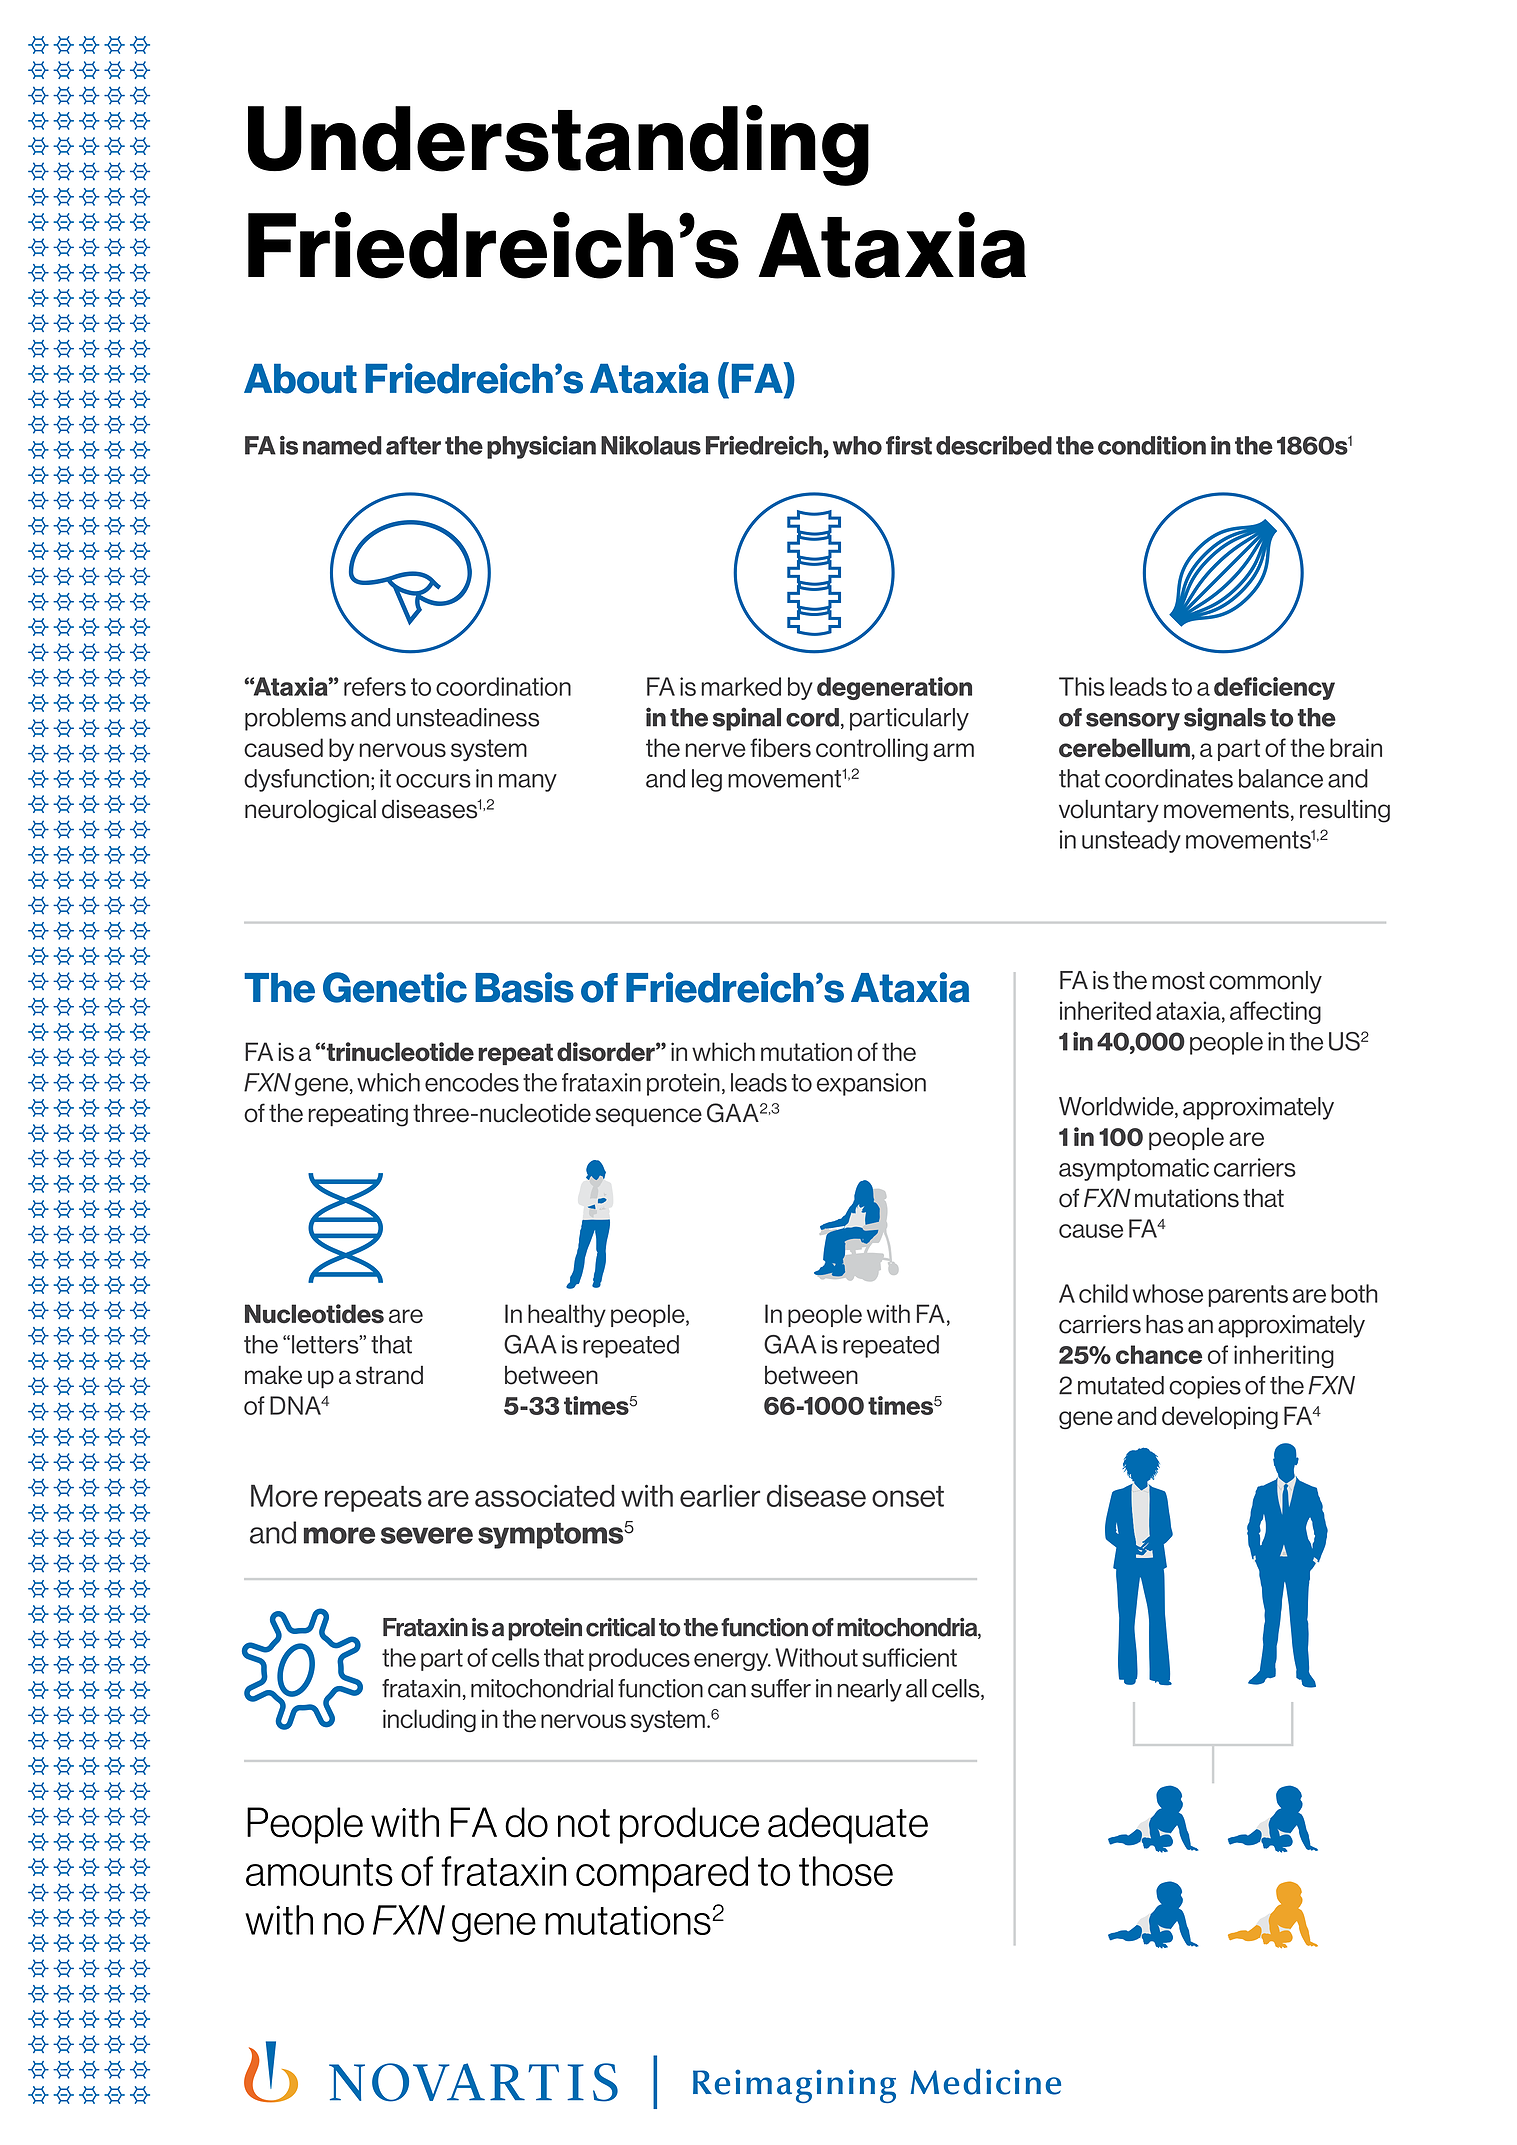  What do you see at coordinates (1225, 719) in the screenshot?
I see `signals` at bounding box center [1225, 719].
